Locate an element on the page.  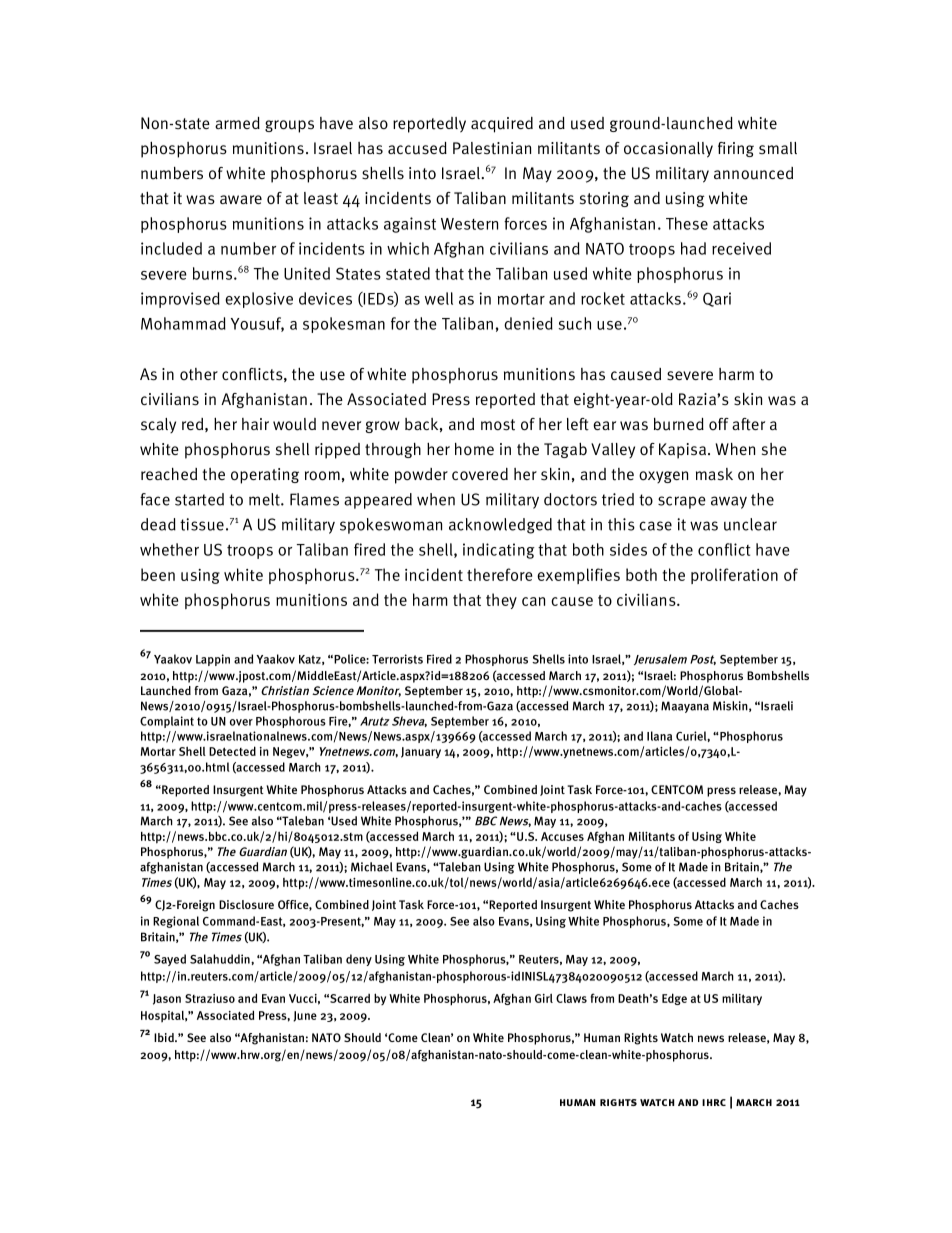
been is located at coordinates (158, 574).
